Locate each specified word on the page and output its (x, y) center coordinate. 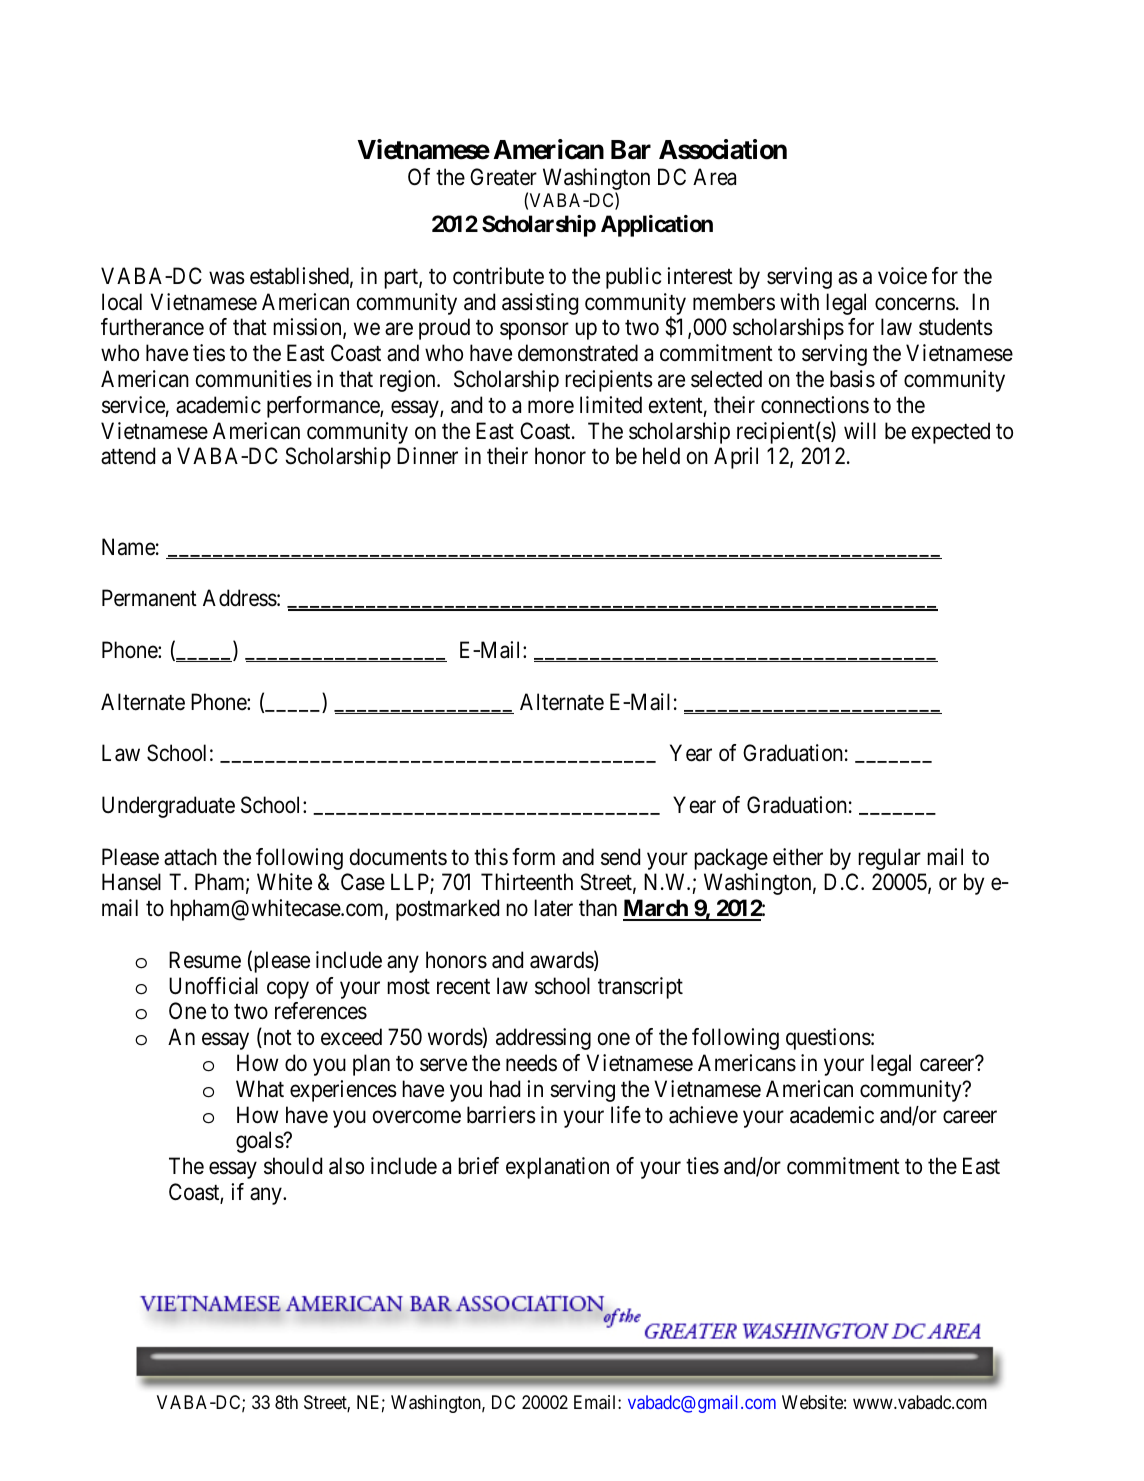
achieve (703, 1115)
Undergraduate (168, 807)
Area (714, 177)
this (491, 857)
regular (889, 859)
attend (128, 456)
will (860, 430)
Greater (503, 177)
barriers (501, 1115)
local (122, 302)
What (260, 1089)
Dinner (427, 456)
